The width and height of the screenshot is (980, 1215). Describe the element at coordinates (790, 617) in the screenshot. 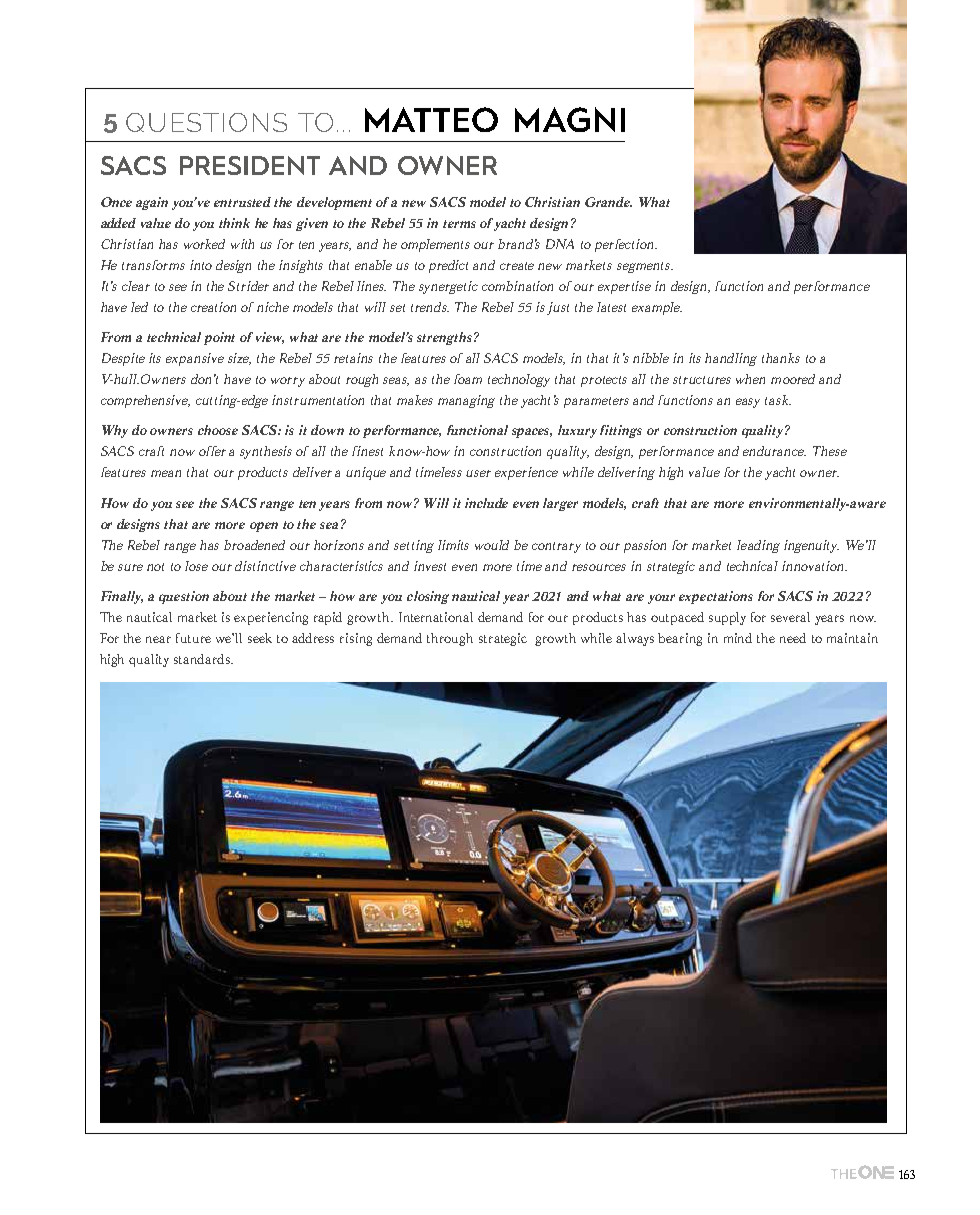

I see `several` at that location.
